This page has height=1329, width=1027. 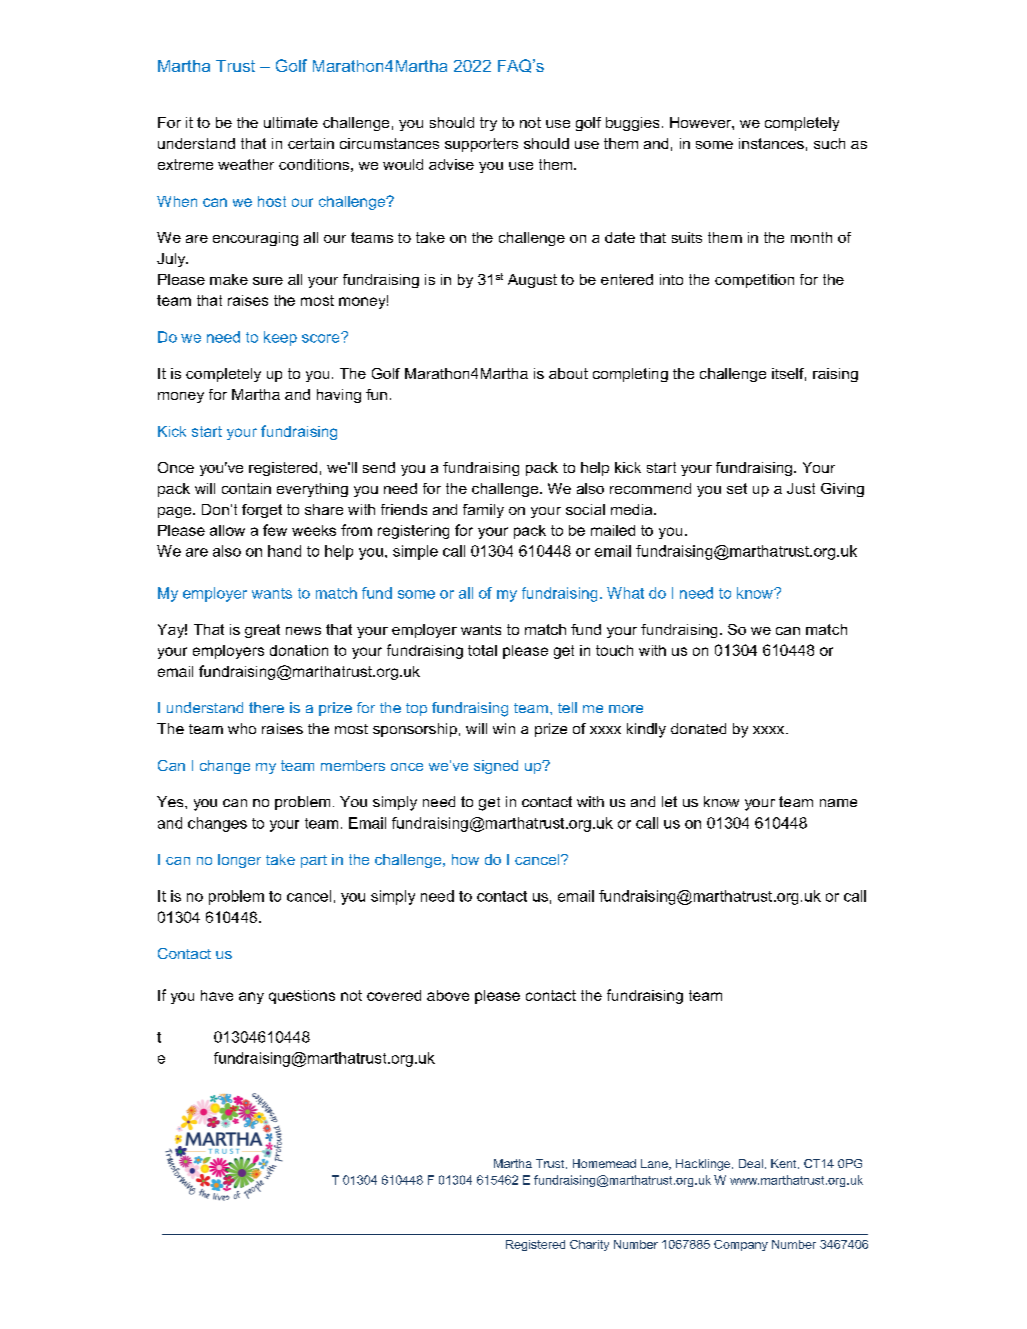 I want to click on have, so click(x=217, y=995).
